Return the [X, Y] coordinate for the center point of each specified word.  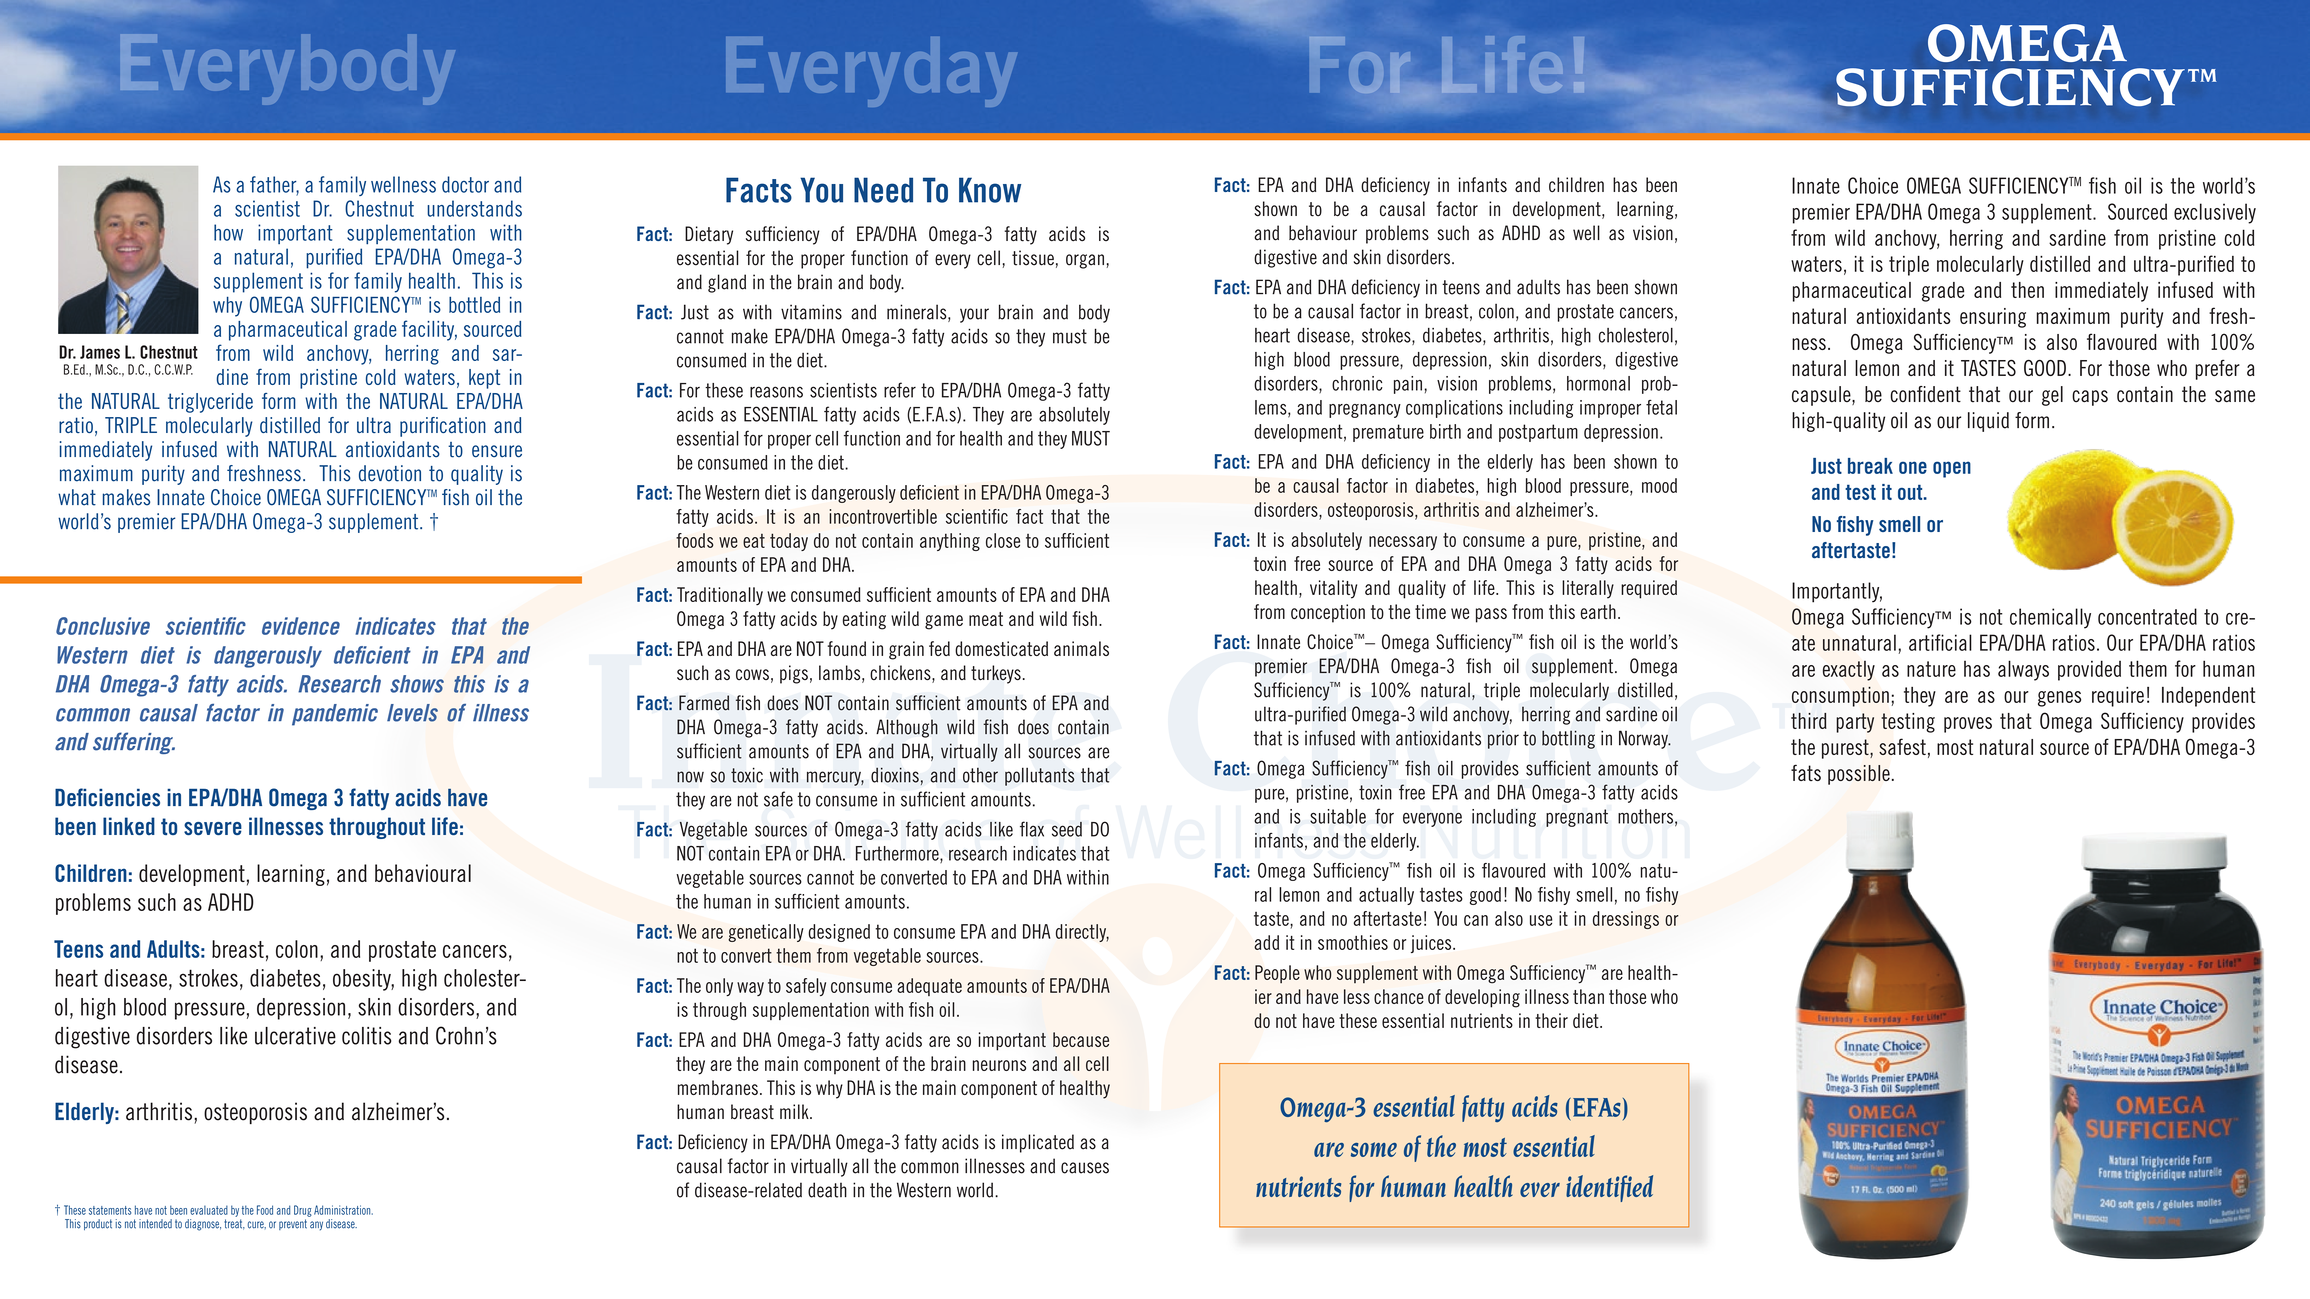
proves [1968, 725]
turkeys [996, 674]
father [274, 185]
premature [1388, 433]
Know [990, 190]
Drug [303, 1211]
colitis [367, 1036]
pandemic [335, 715]
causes [1085, 1168]
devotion [390, 473]
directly [1082, 933]
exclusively [2215, 213]
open [1952, 469]
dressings [1626, 920]
